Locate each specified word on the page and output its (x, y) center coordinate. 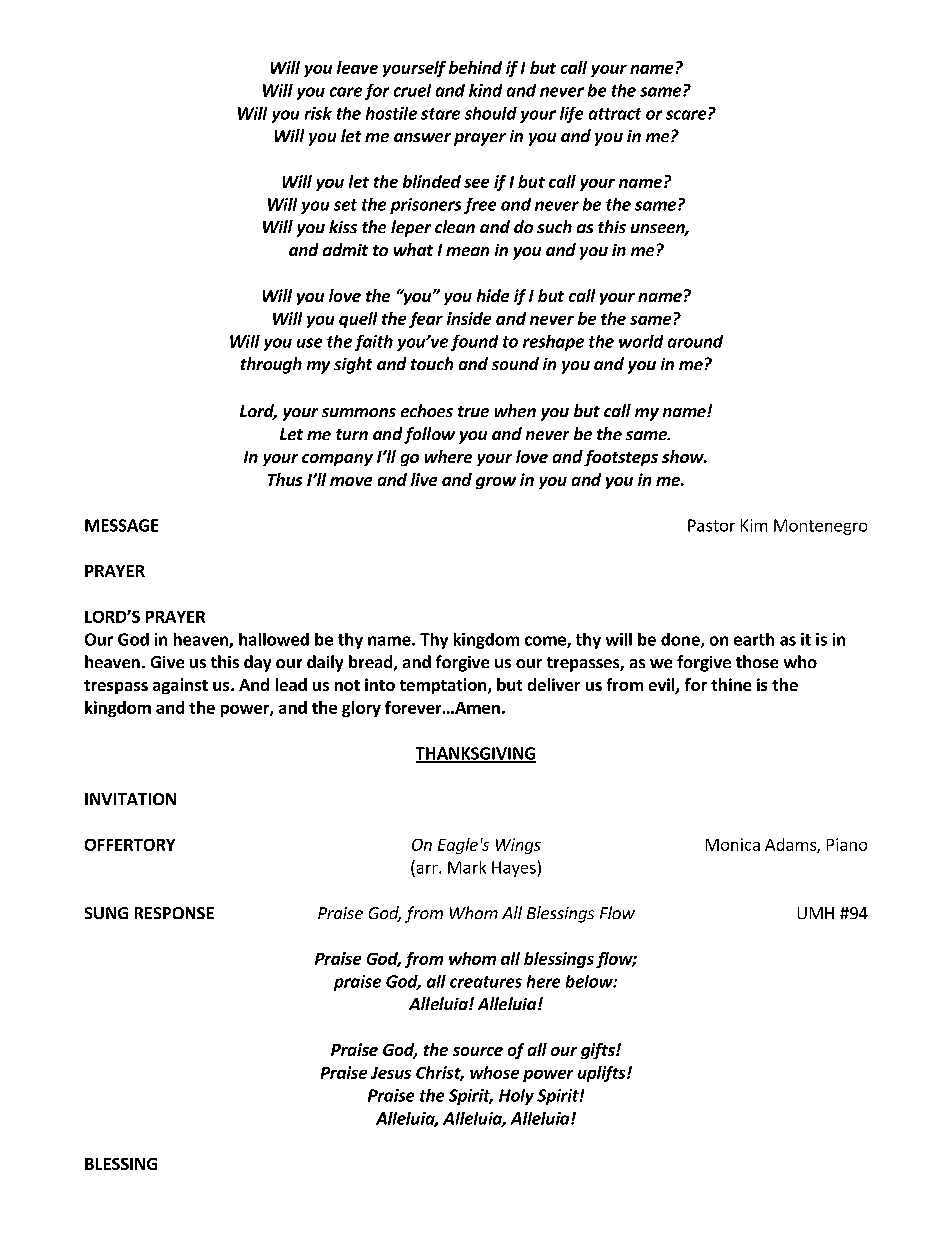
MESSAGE (121, 525)
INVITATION (130, 799)
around (695, 341)
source (478, 1051)
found (474, 343)
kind (485, 90)
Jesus (391, 1073)
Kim (754, 525)
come (546, 642)
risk (318, 113)
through (271, 365)
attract (615, 114)
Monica (733, 844)
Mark (467, 867)
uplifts (603, 1074)
